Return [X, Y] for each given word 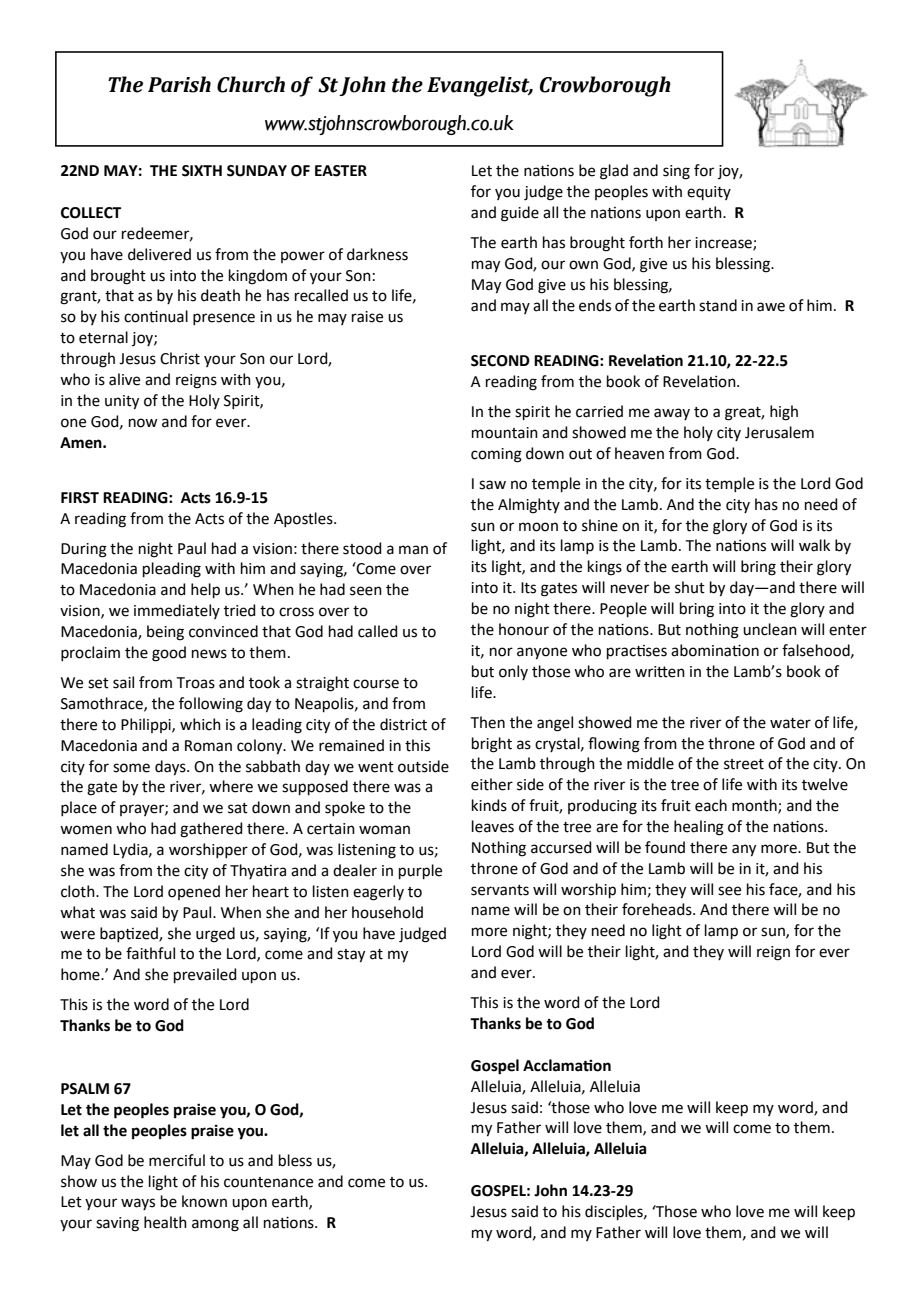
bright [492, 745]
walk [814, 545]
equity [709, 193]
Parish [179, 84]
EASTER [341, 171]
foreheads [658, 909]
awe [771, 307]
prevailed [205, 975]
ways [138, 1204]
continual [156, 316]
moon [538, 527]
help [205, 590]
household [387, 912]
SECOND [500, 361]
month [755, 806]
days [171, 768]
